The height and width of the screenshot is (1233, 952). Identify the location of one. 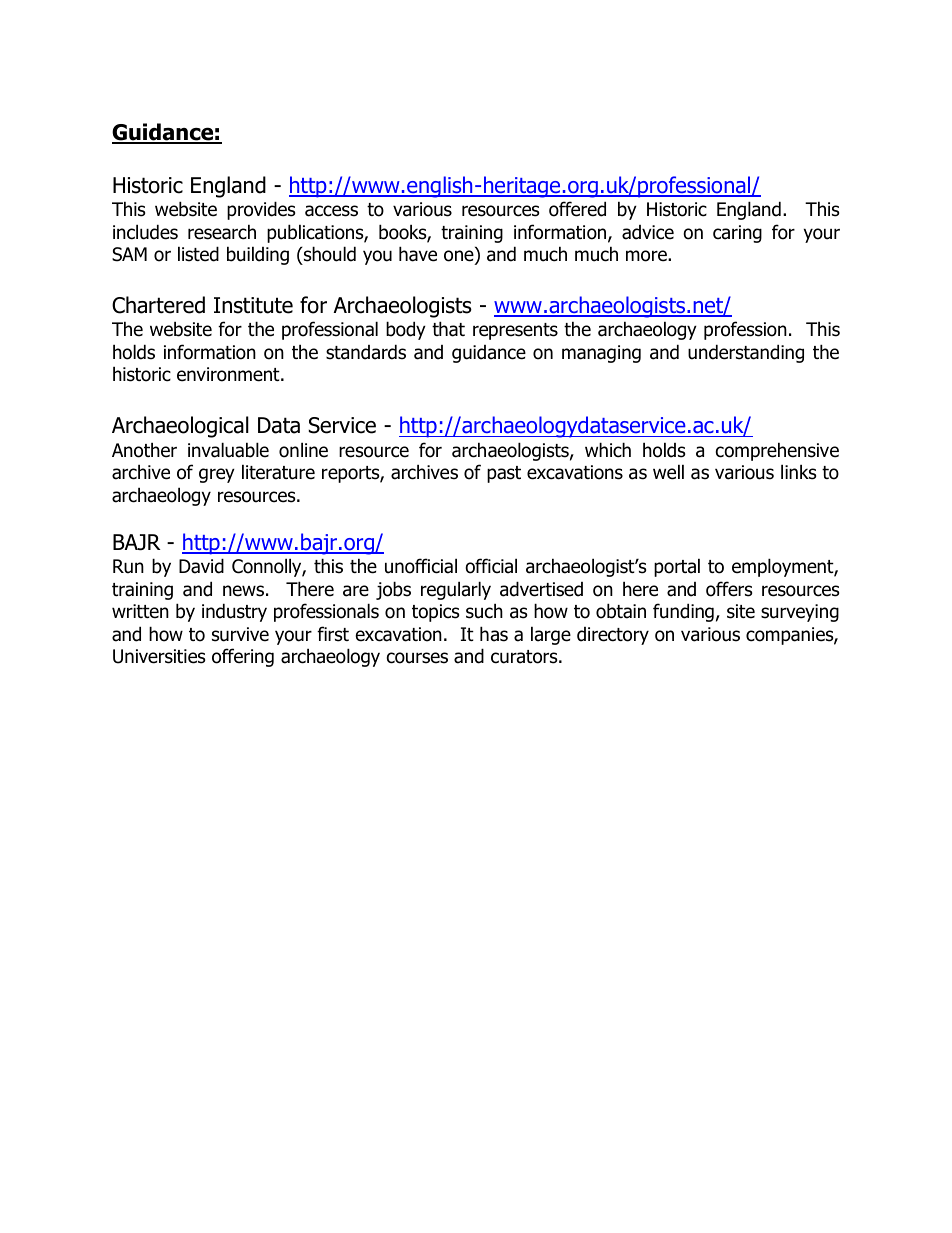
(460, 257).
